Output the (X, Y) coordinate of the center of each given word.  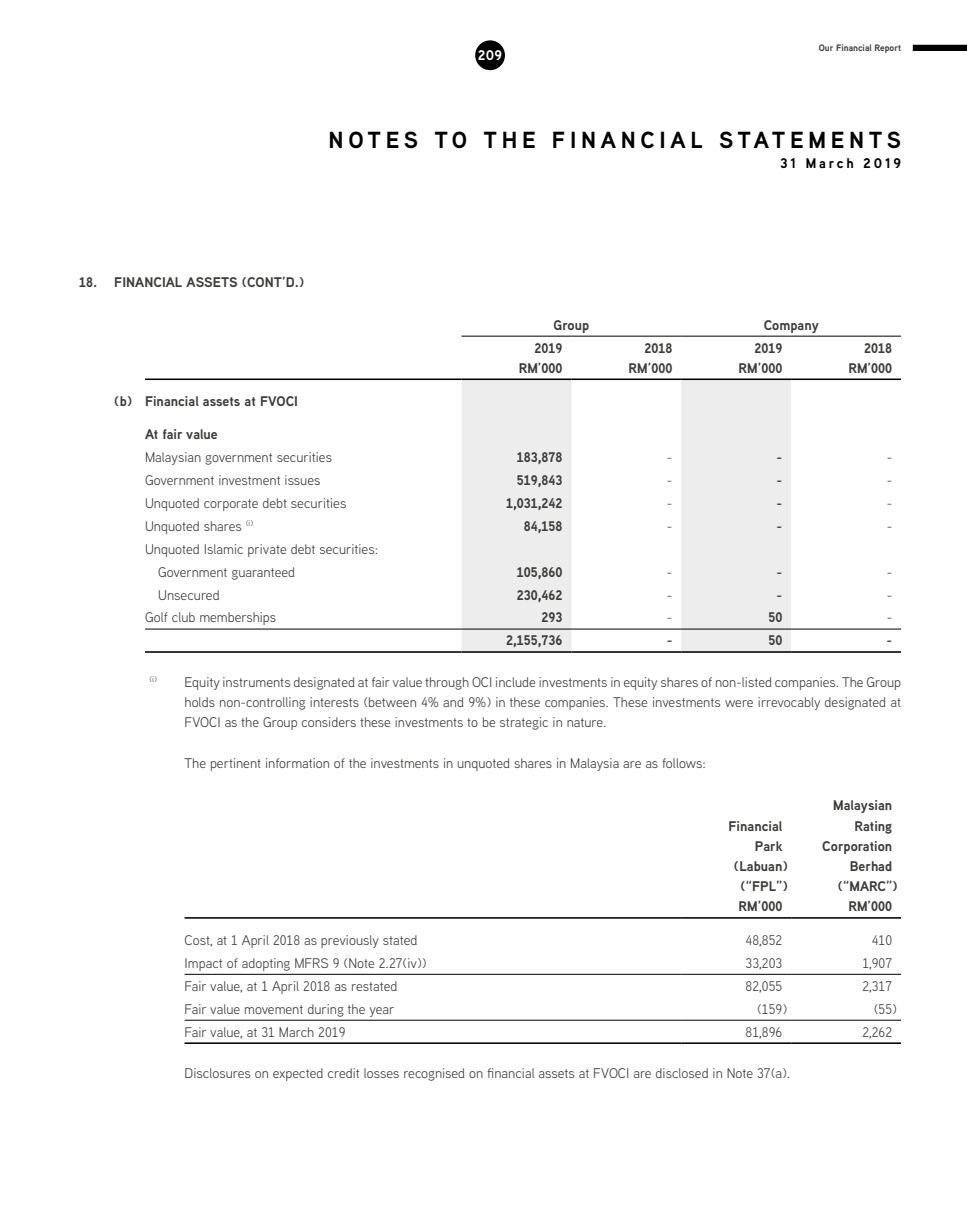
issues (302, 480)
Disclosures (217, 1073)
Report (888, 48)
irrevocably (789, 703)
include (515, 682)
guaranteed (263, 573)
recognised (434, 1074)
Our (826, 47)
